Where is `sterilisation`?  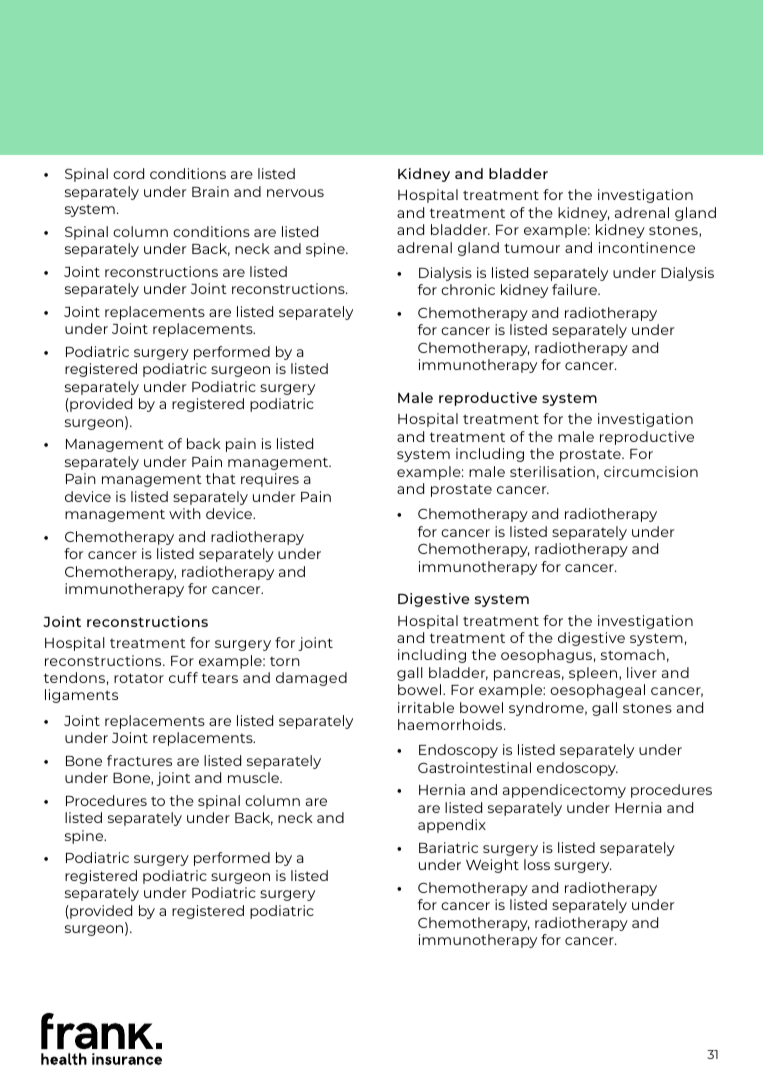
sterilisation is located at coordinates (552, 471).
